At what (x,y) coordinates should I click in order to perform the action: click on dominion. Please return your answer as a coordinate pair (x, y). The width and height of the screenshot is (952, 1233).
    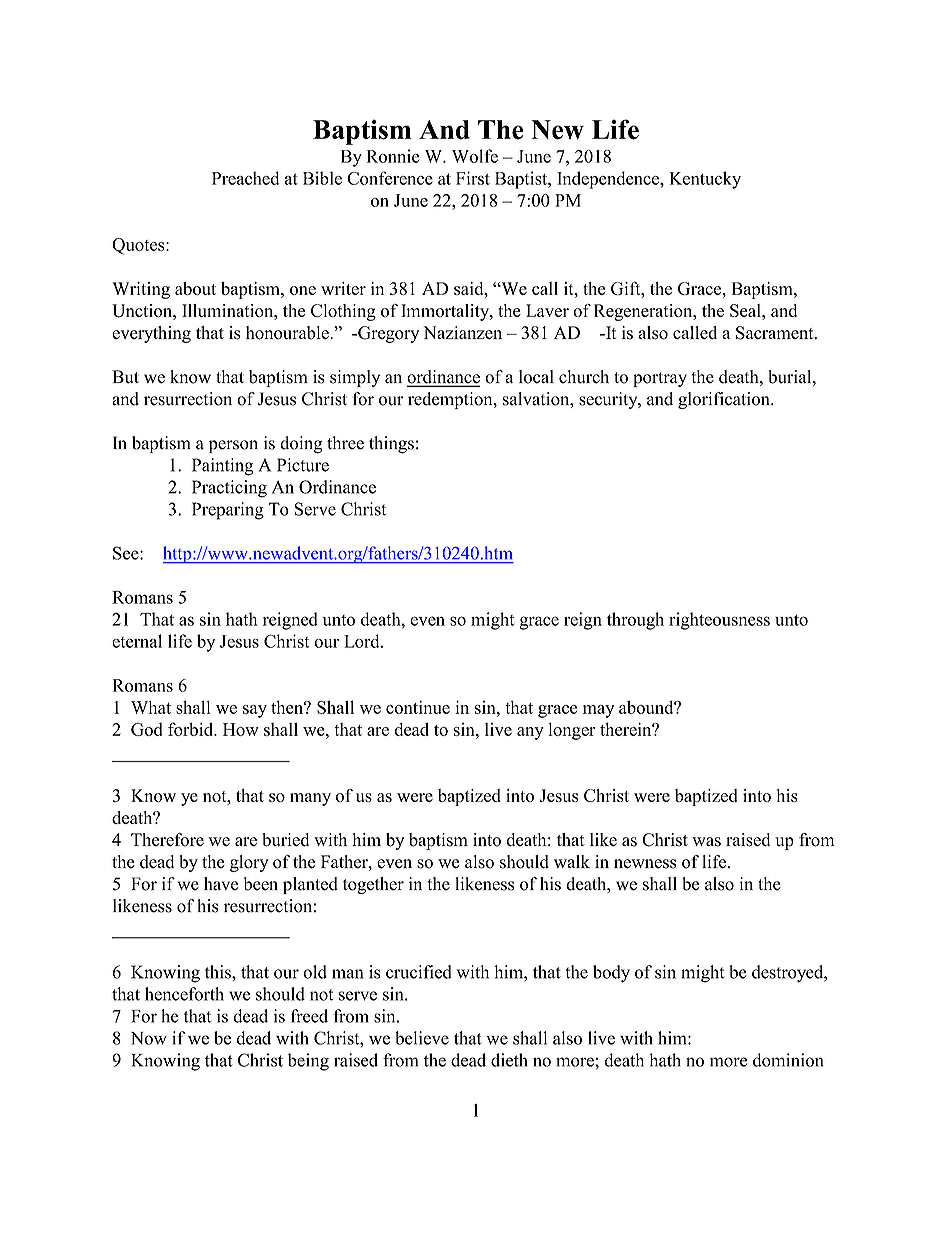
    Looking at the image, I should click on (788, 1060).
